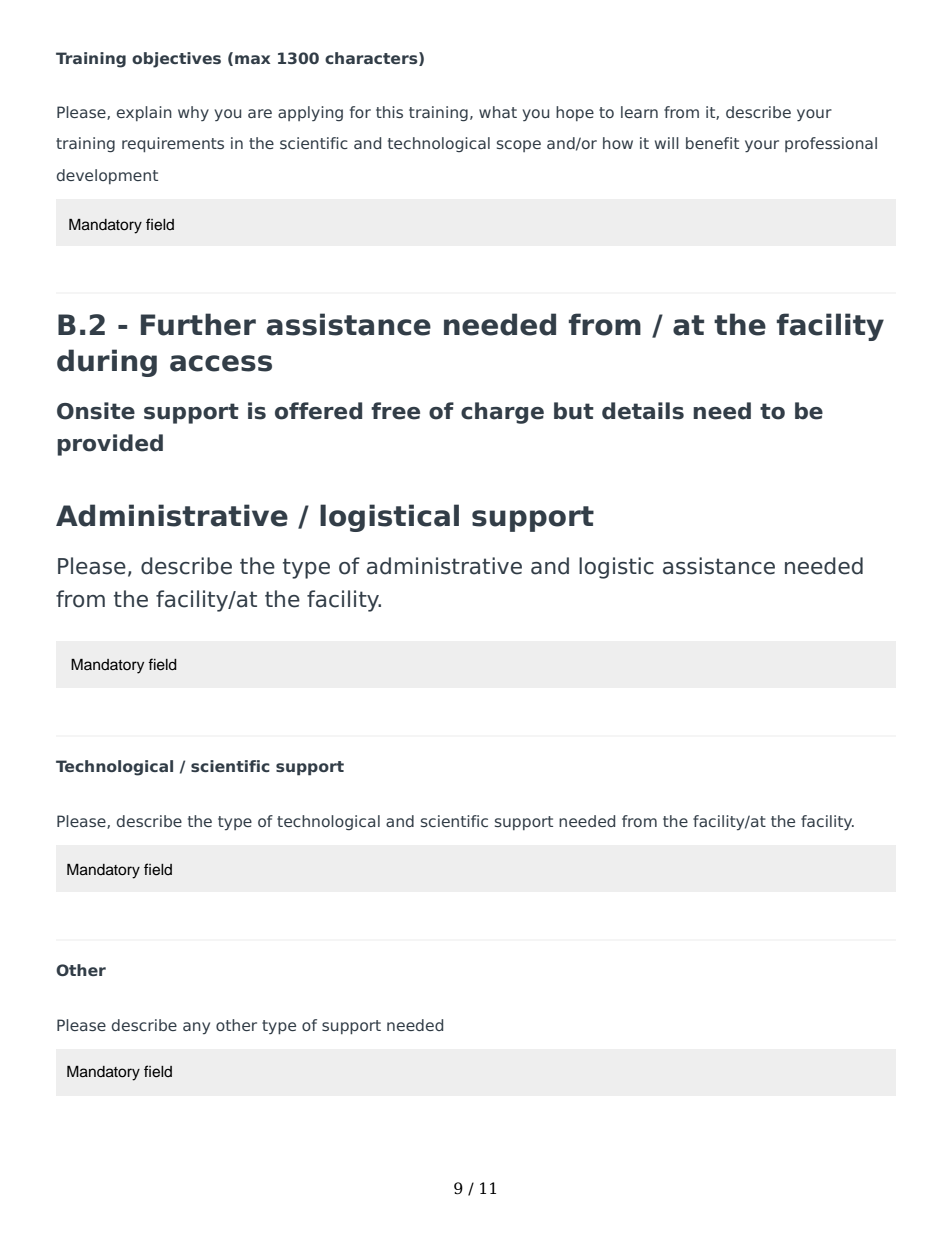 This screenshot has height=1233, width=952. Describe the element at coordinates (318, 411) in the screenshot. I see `offered` at that location.
